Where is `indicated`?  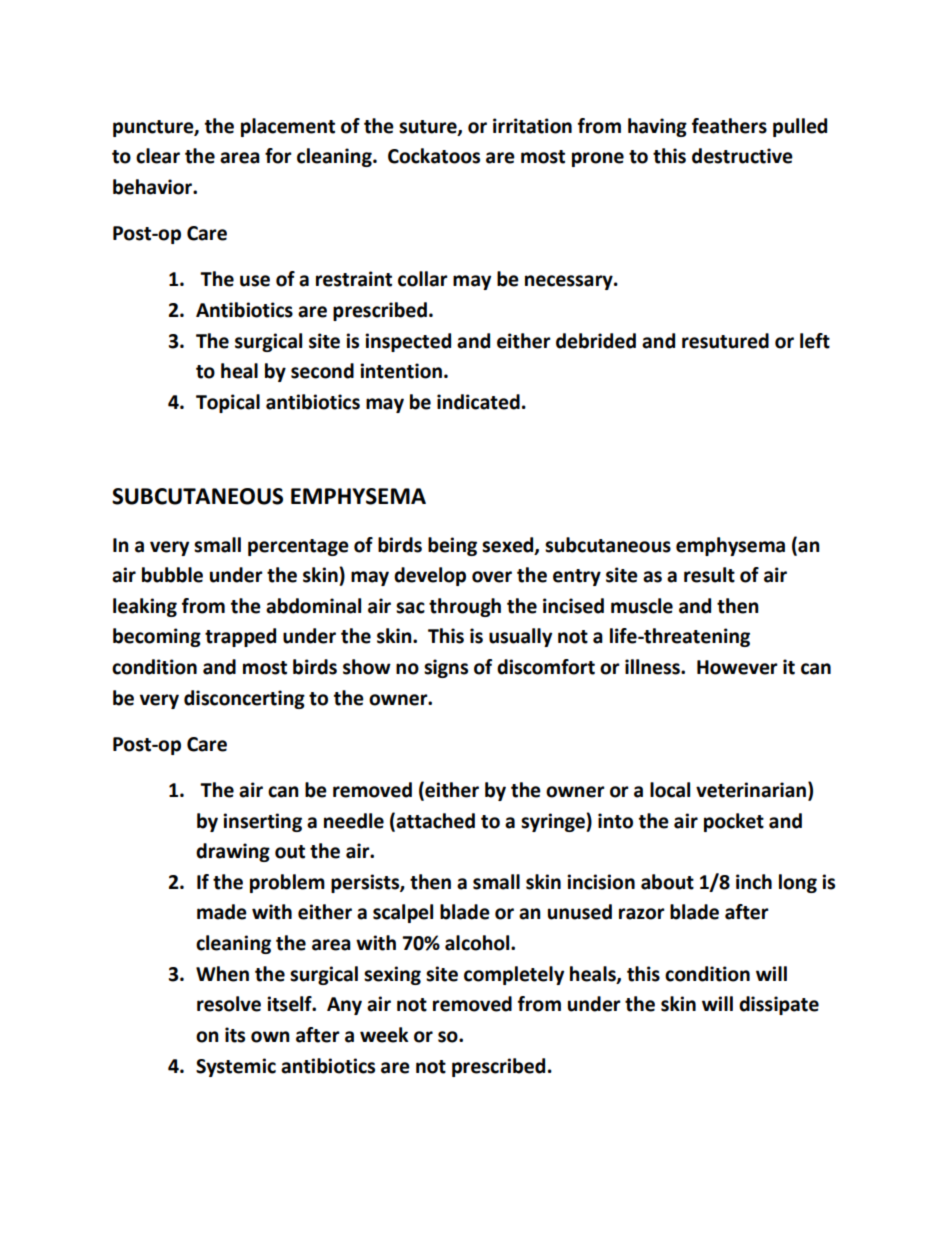 indicated is located at coordinates (478, 402).
